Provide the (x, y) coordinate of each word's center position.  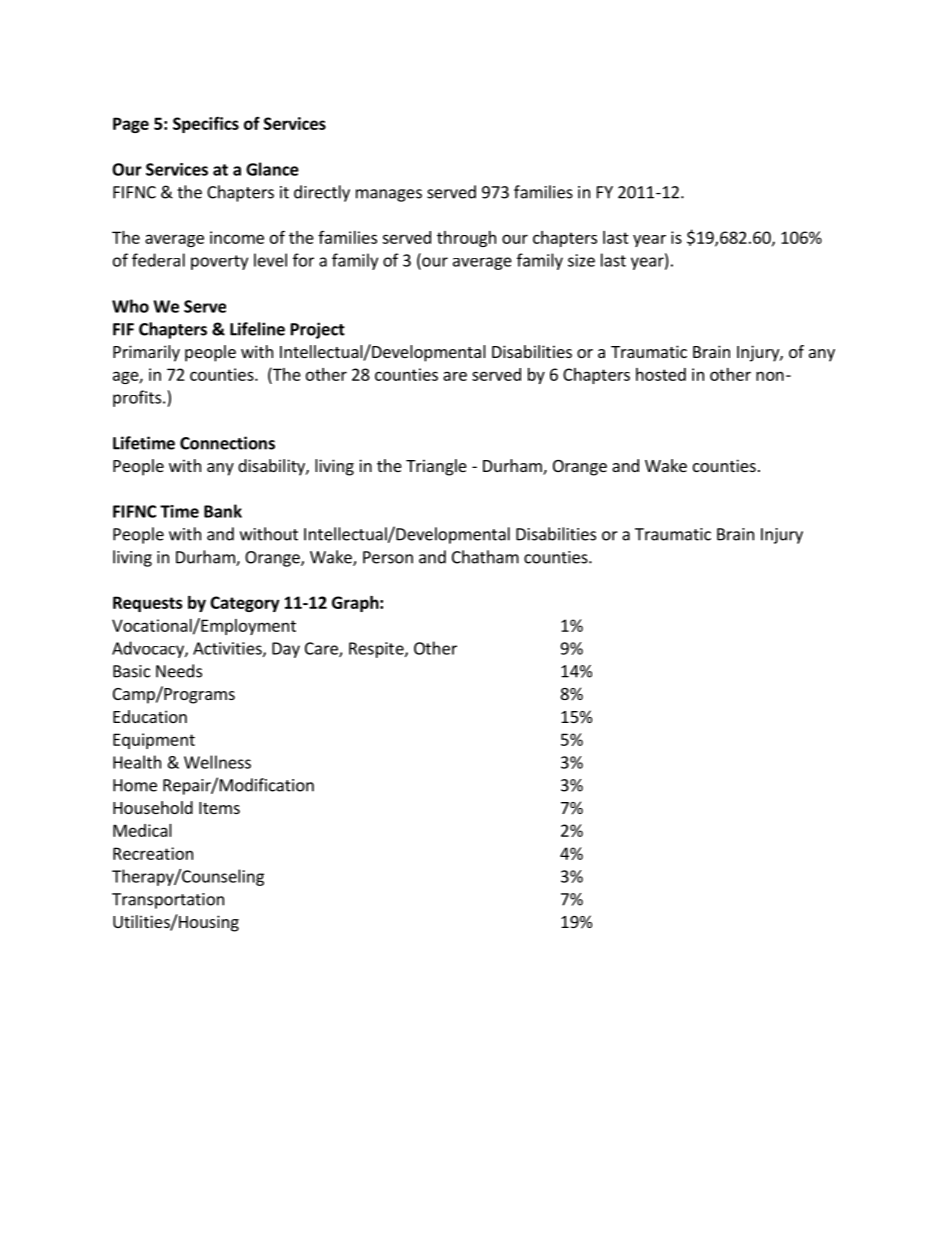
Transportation (168, 901)
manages (389, 195)
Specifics (206, 125)
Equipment (154, 741)
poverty (219, 262)
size (581, 260)
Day (286, 650)
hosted (661, 374)
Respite (377, 650)
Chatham (485, 557)
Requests (148, 604)
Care (322, 649)
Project (318, 330)
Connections (227, 443)
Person (388, 557)
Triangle (436, 467)
